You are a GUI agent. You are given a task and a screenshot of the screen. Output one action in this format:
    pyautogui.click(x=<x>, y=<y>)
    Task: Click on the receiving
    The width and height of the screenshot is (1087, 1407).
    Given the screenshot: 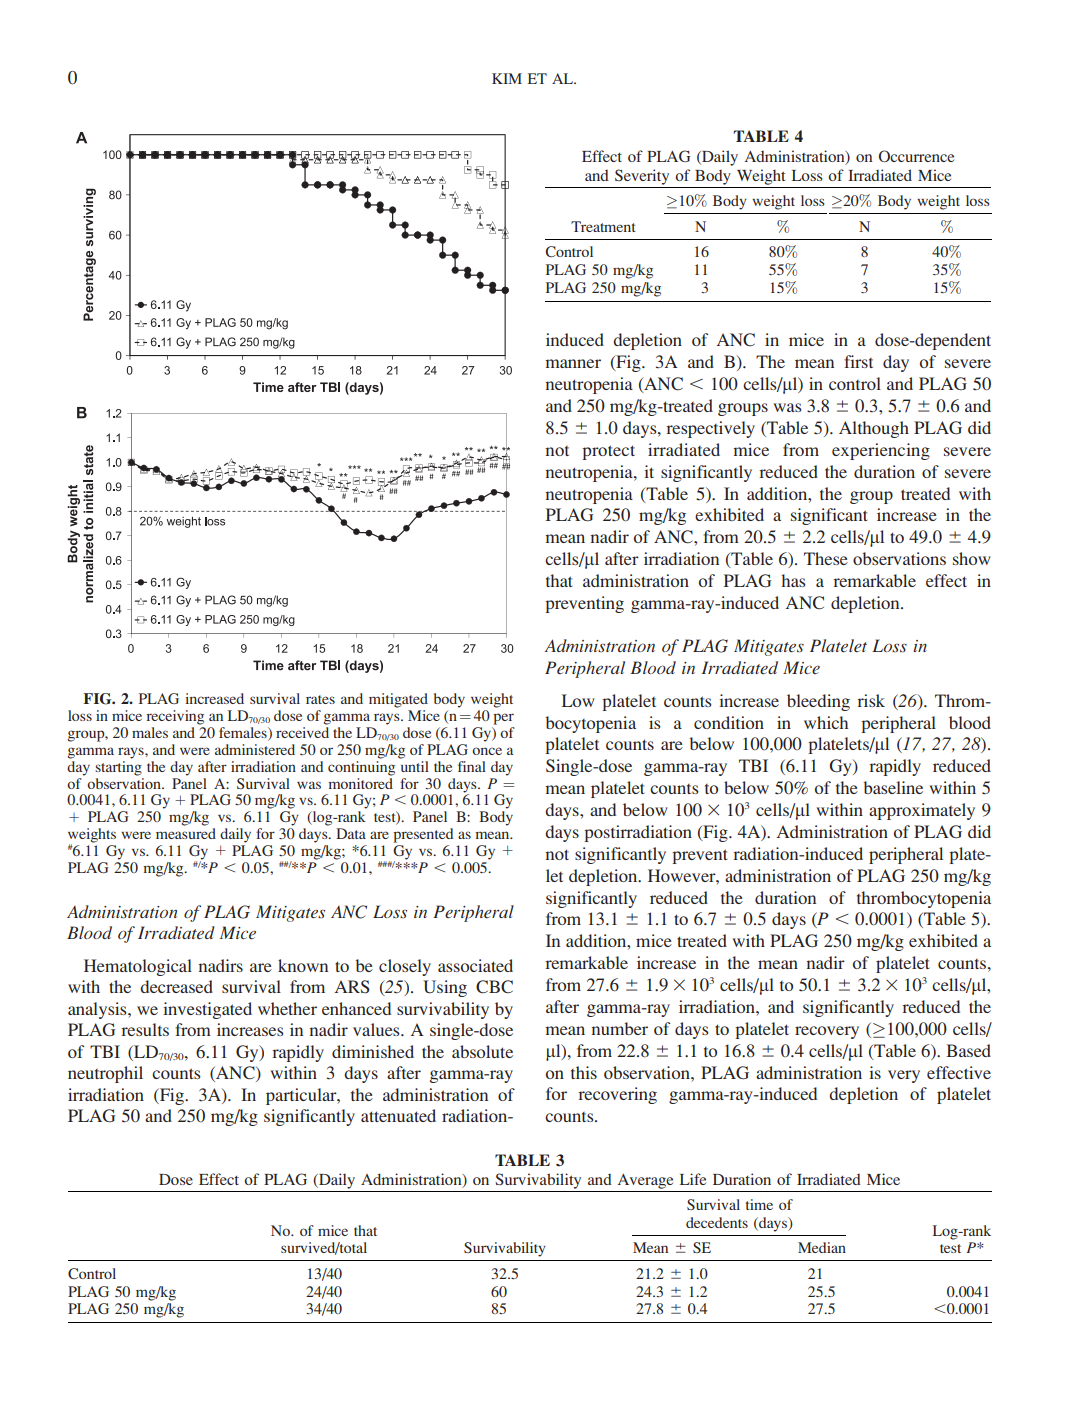 What is the action you would take?
    pyautogui.click(x=175, y=717)
